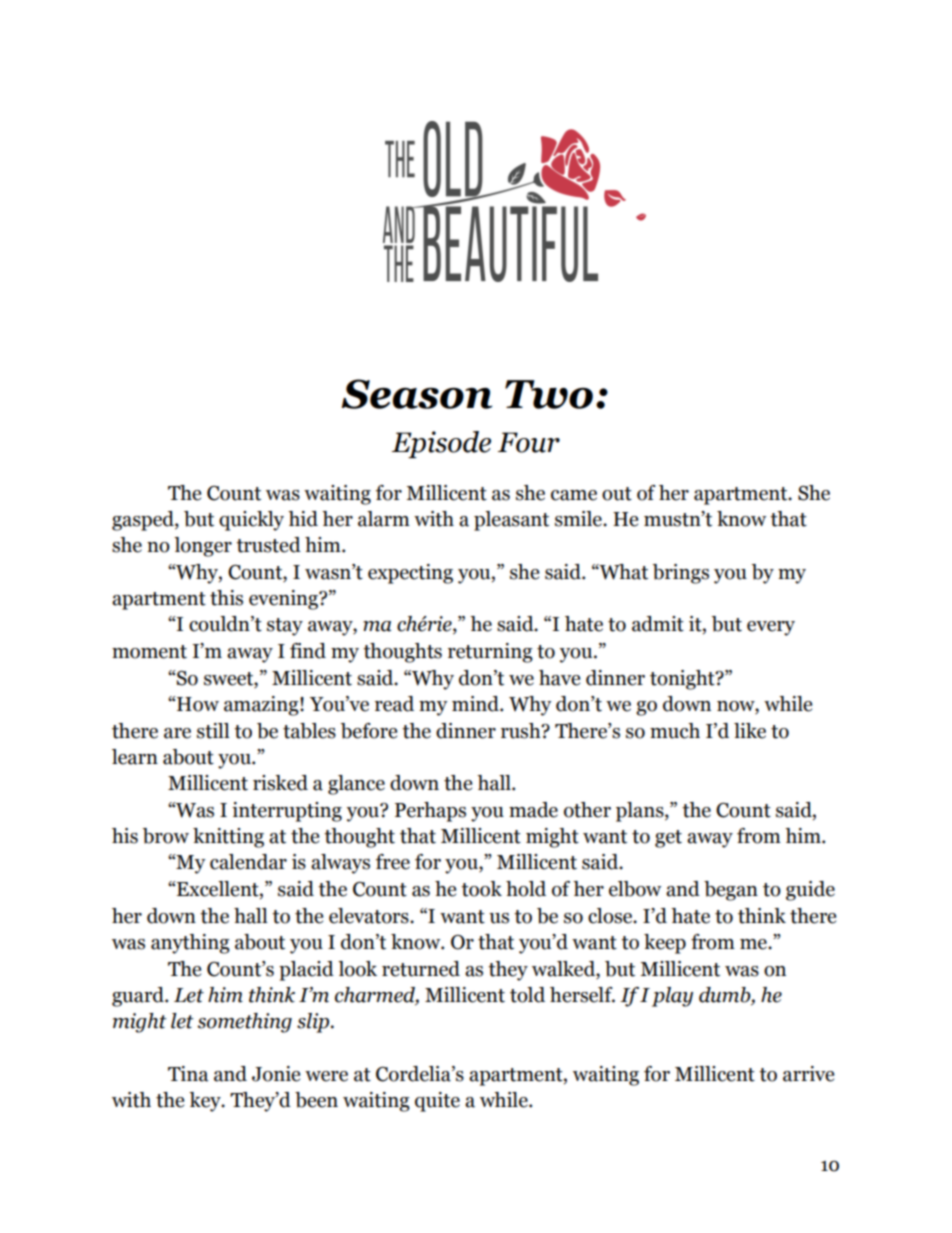 The height and width of the screenshot is (1233, 952). What do you see at coordinates (549, 394) in the screenshot?
I see `Two` at bounding box center [549, 394].
